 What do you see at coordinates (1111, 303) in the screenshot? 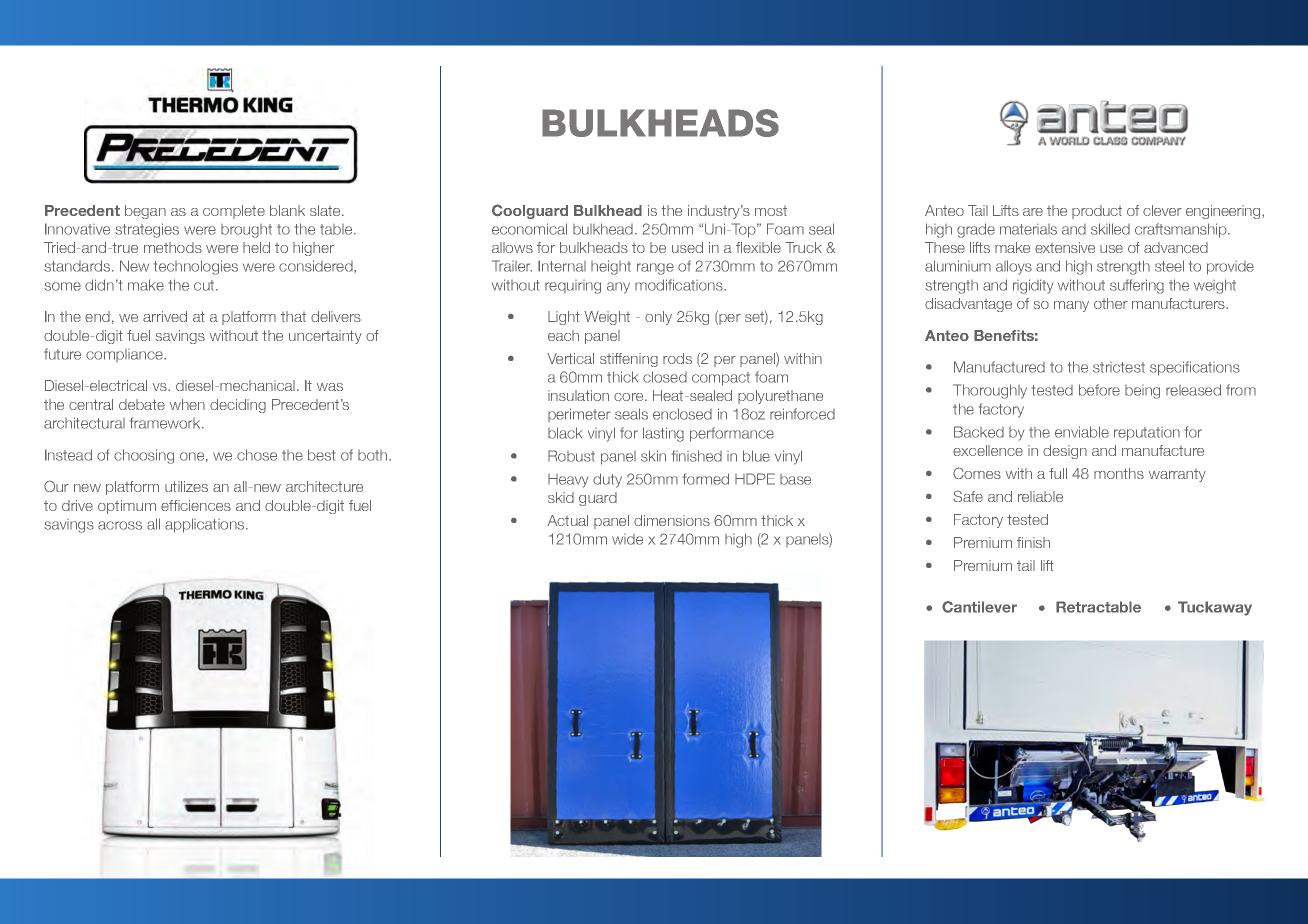
I see `other` at bounding box center [1111, 303].
